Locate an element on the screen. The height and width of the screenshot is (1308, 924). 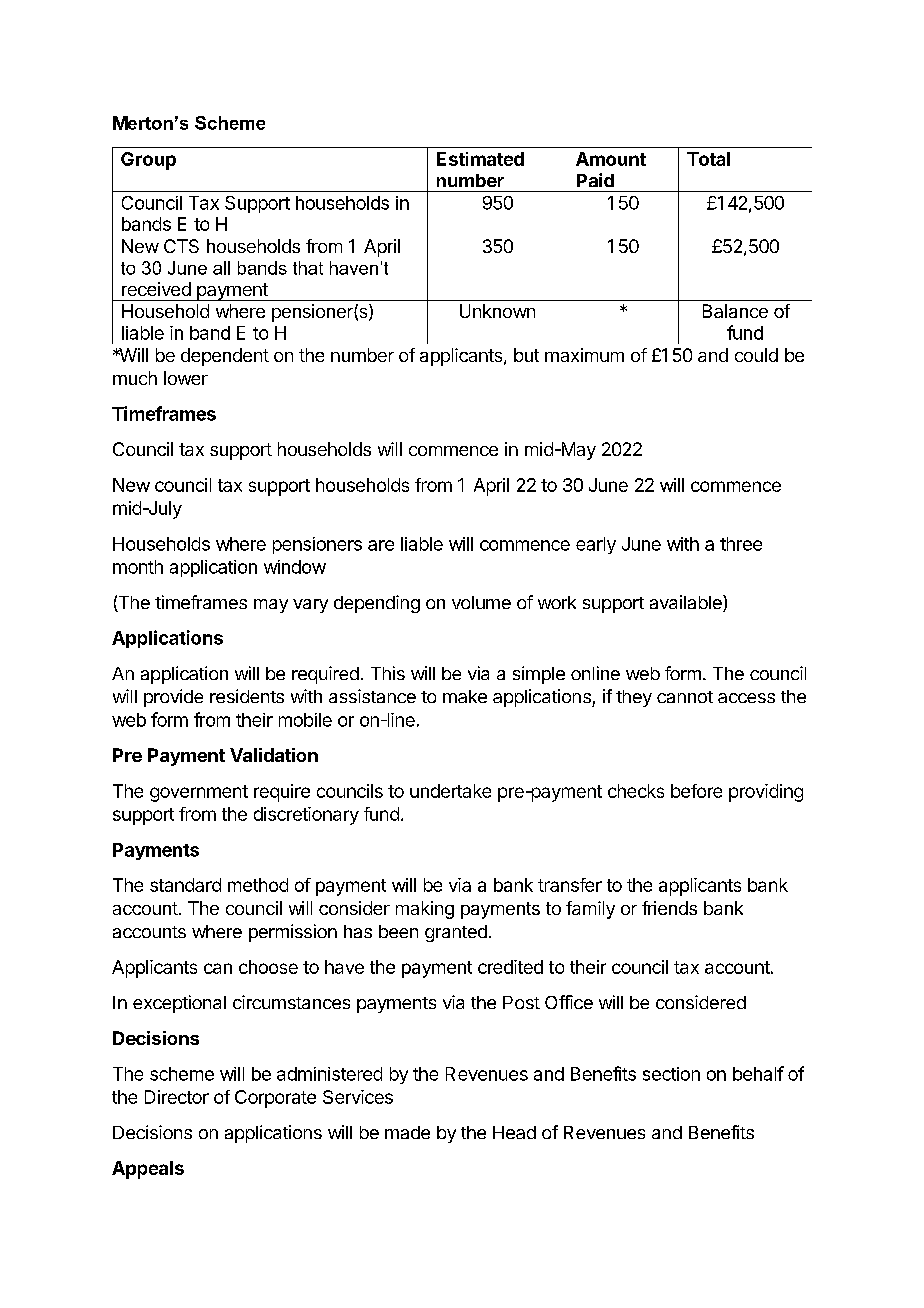
Estimated is located at coordinates (480, 159).
